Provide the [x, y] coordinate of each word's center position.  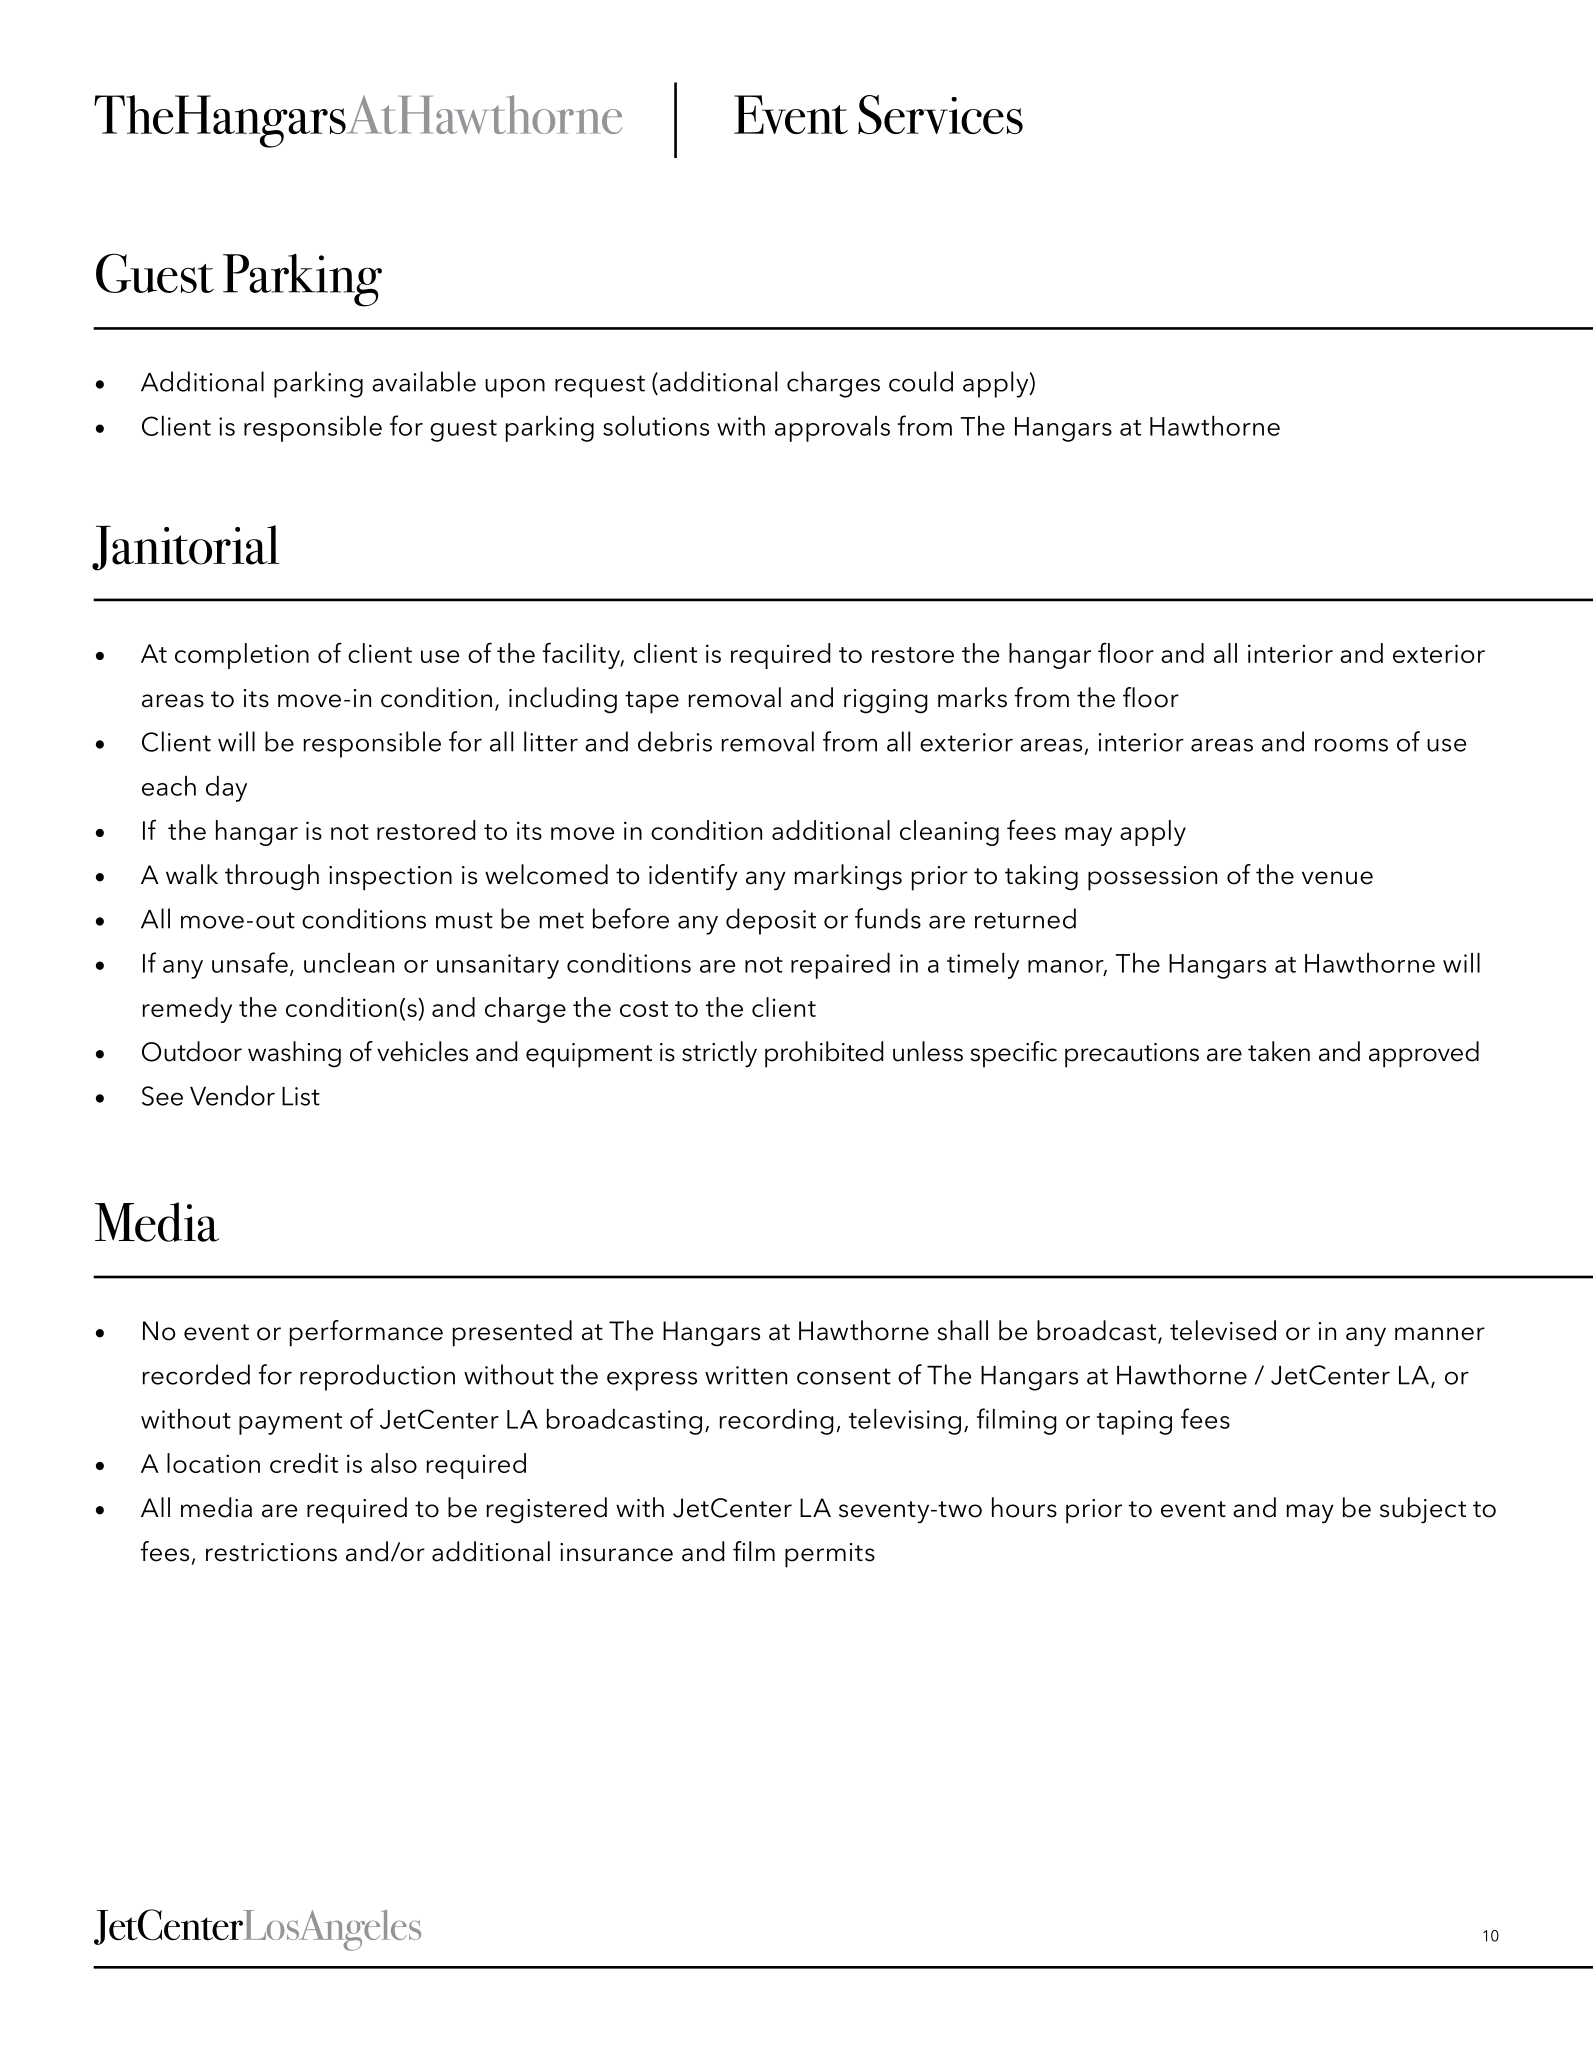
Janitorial [185, 548]
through [272, 877]
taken [1279, 1051]
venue [1337, 878]
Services [940, 114]
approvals [832, 429]
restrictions [271, 1552]
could [921, 381]
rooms [1351, 745]
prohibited [824, 1054]
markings [848, 877]
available [424, 381]
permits [830, 1555]
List [301, 1096]
